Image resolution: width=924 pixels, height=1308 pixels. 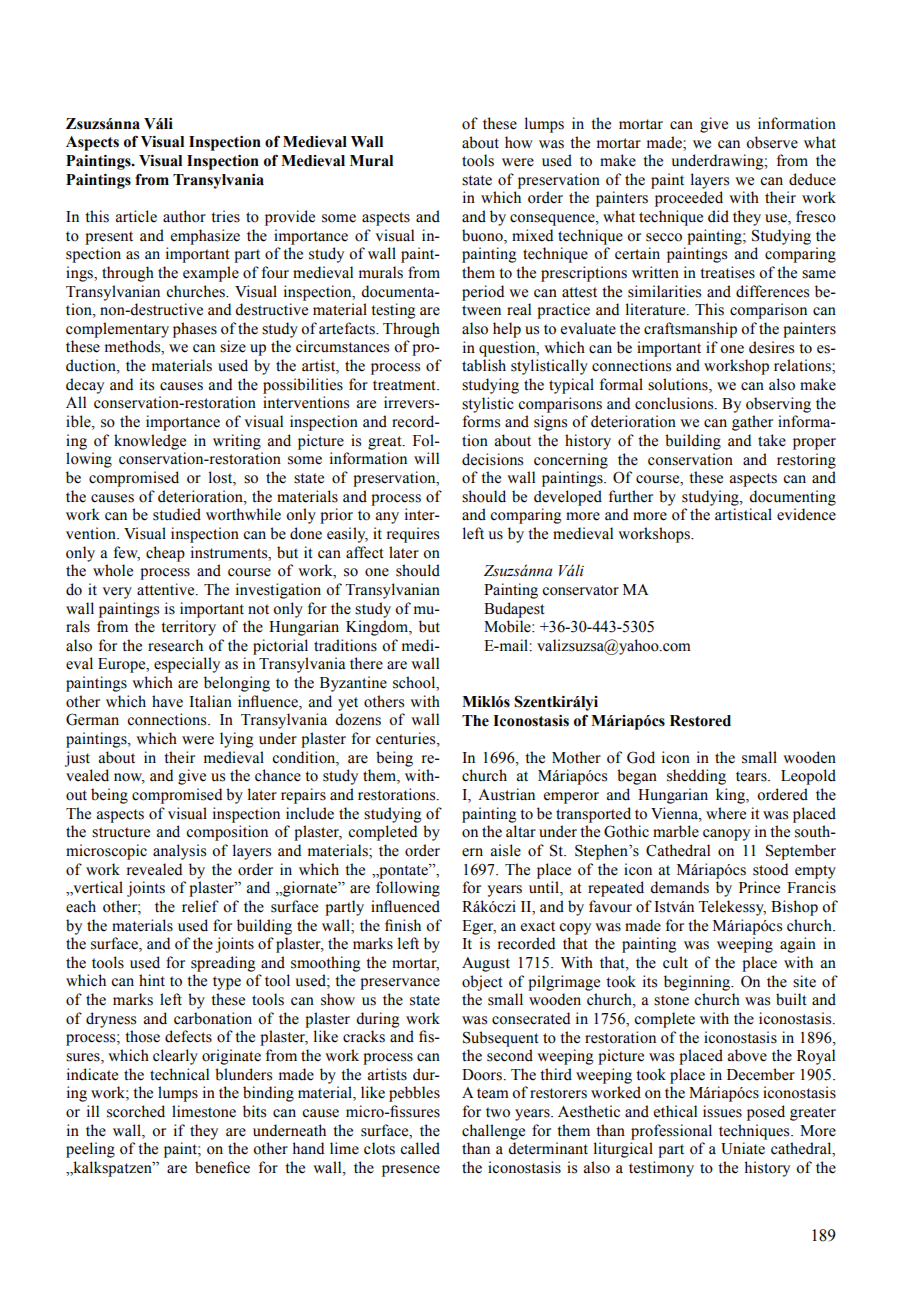 What do you see at coordinates (532, 235) in the screenshot?
I see `mixed` at bounding box center [532, 235].
